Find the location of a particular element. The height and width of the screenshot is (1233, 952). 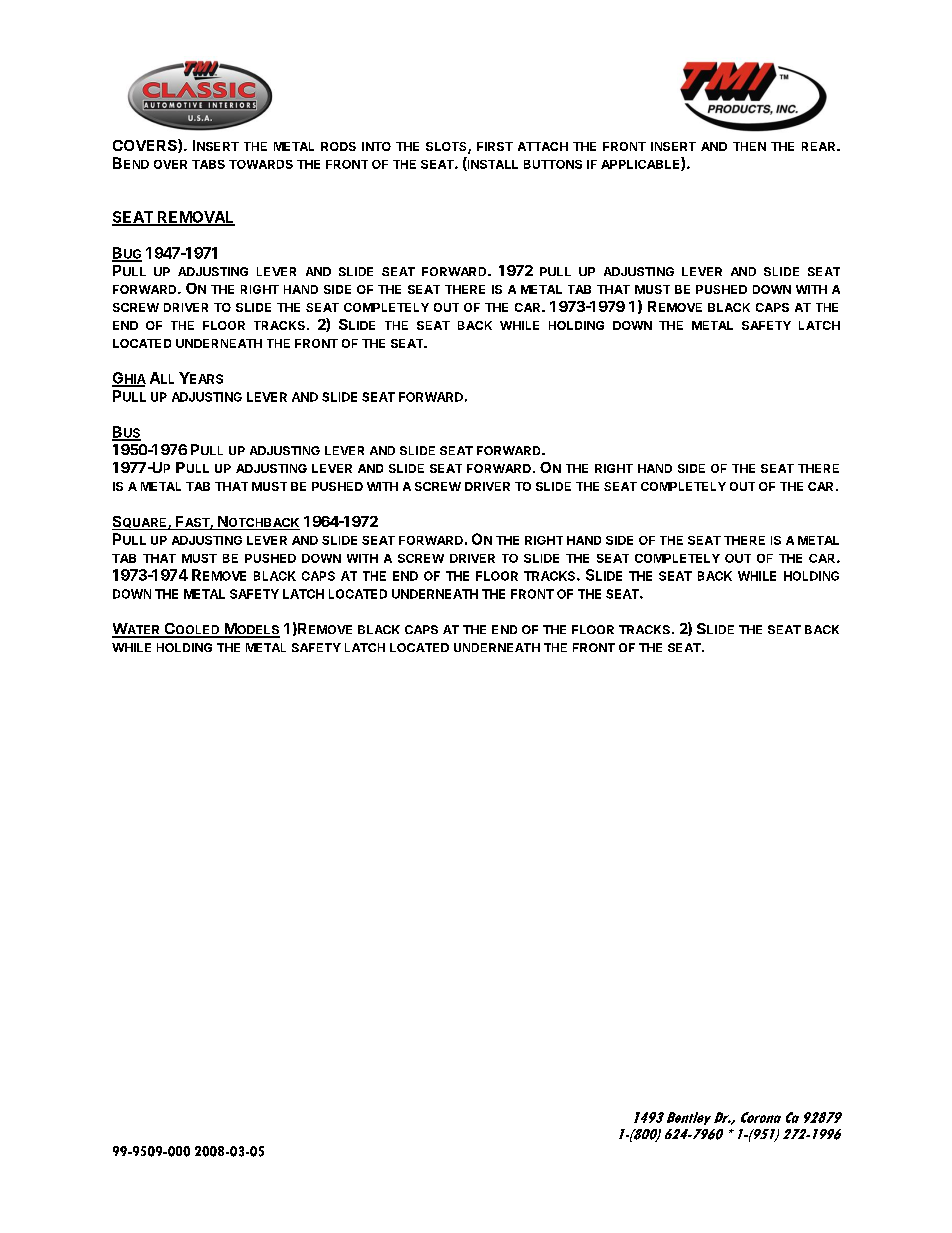

RODS is located at coordinates (338, 146).
